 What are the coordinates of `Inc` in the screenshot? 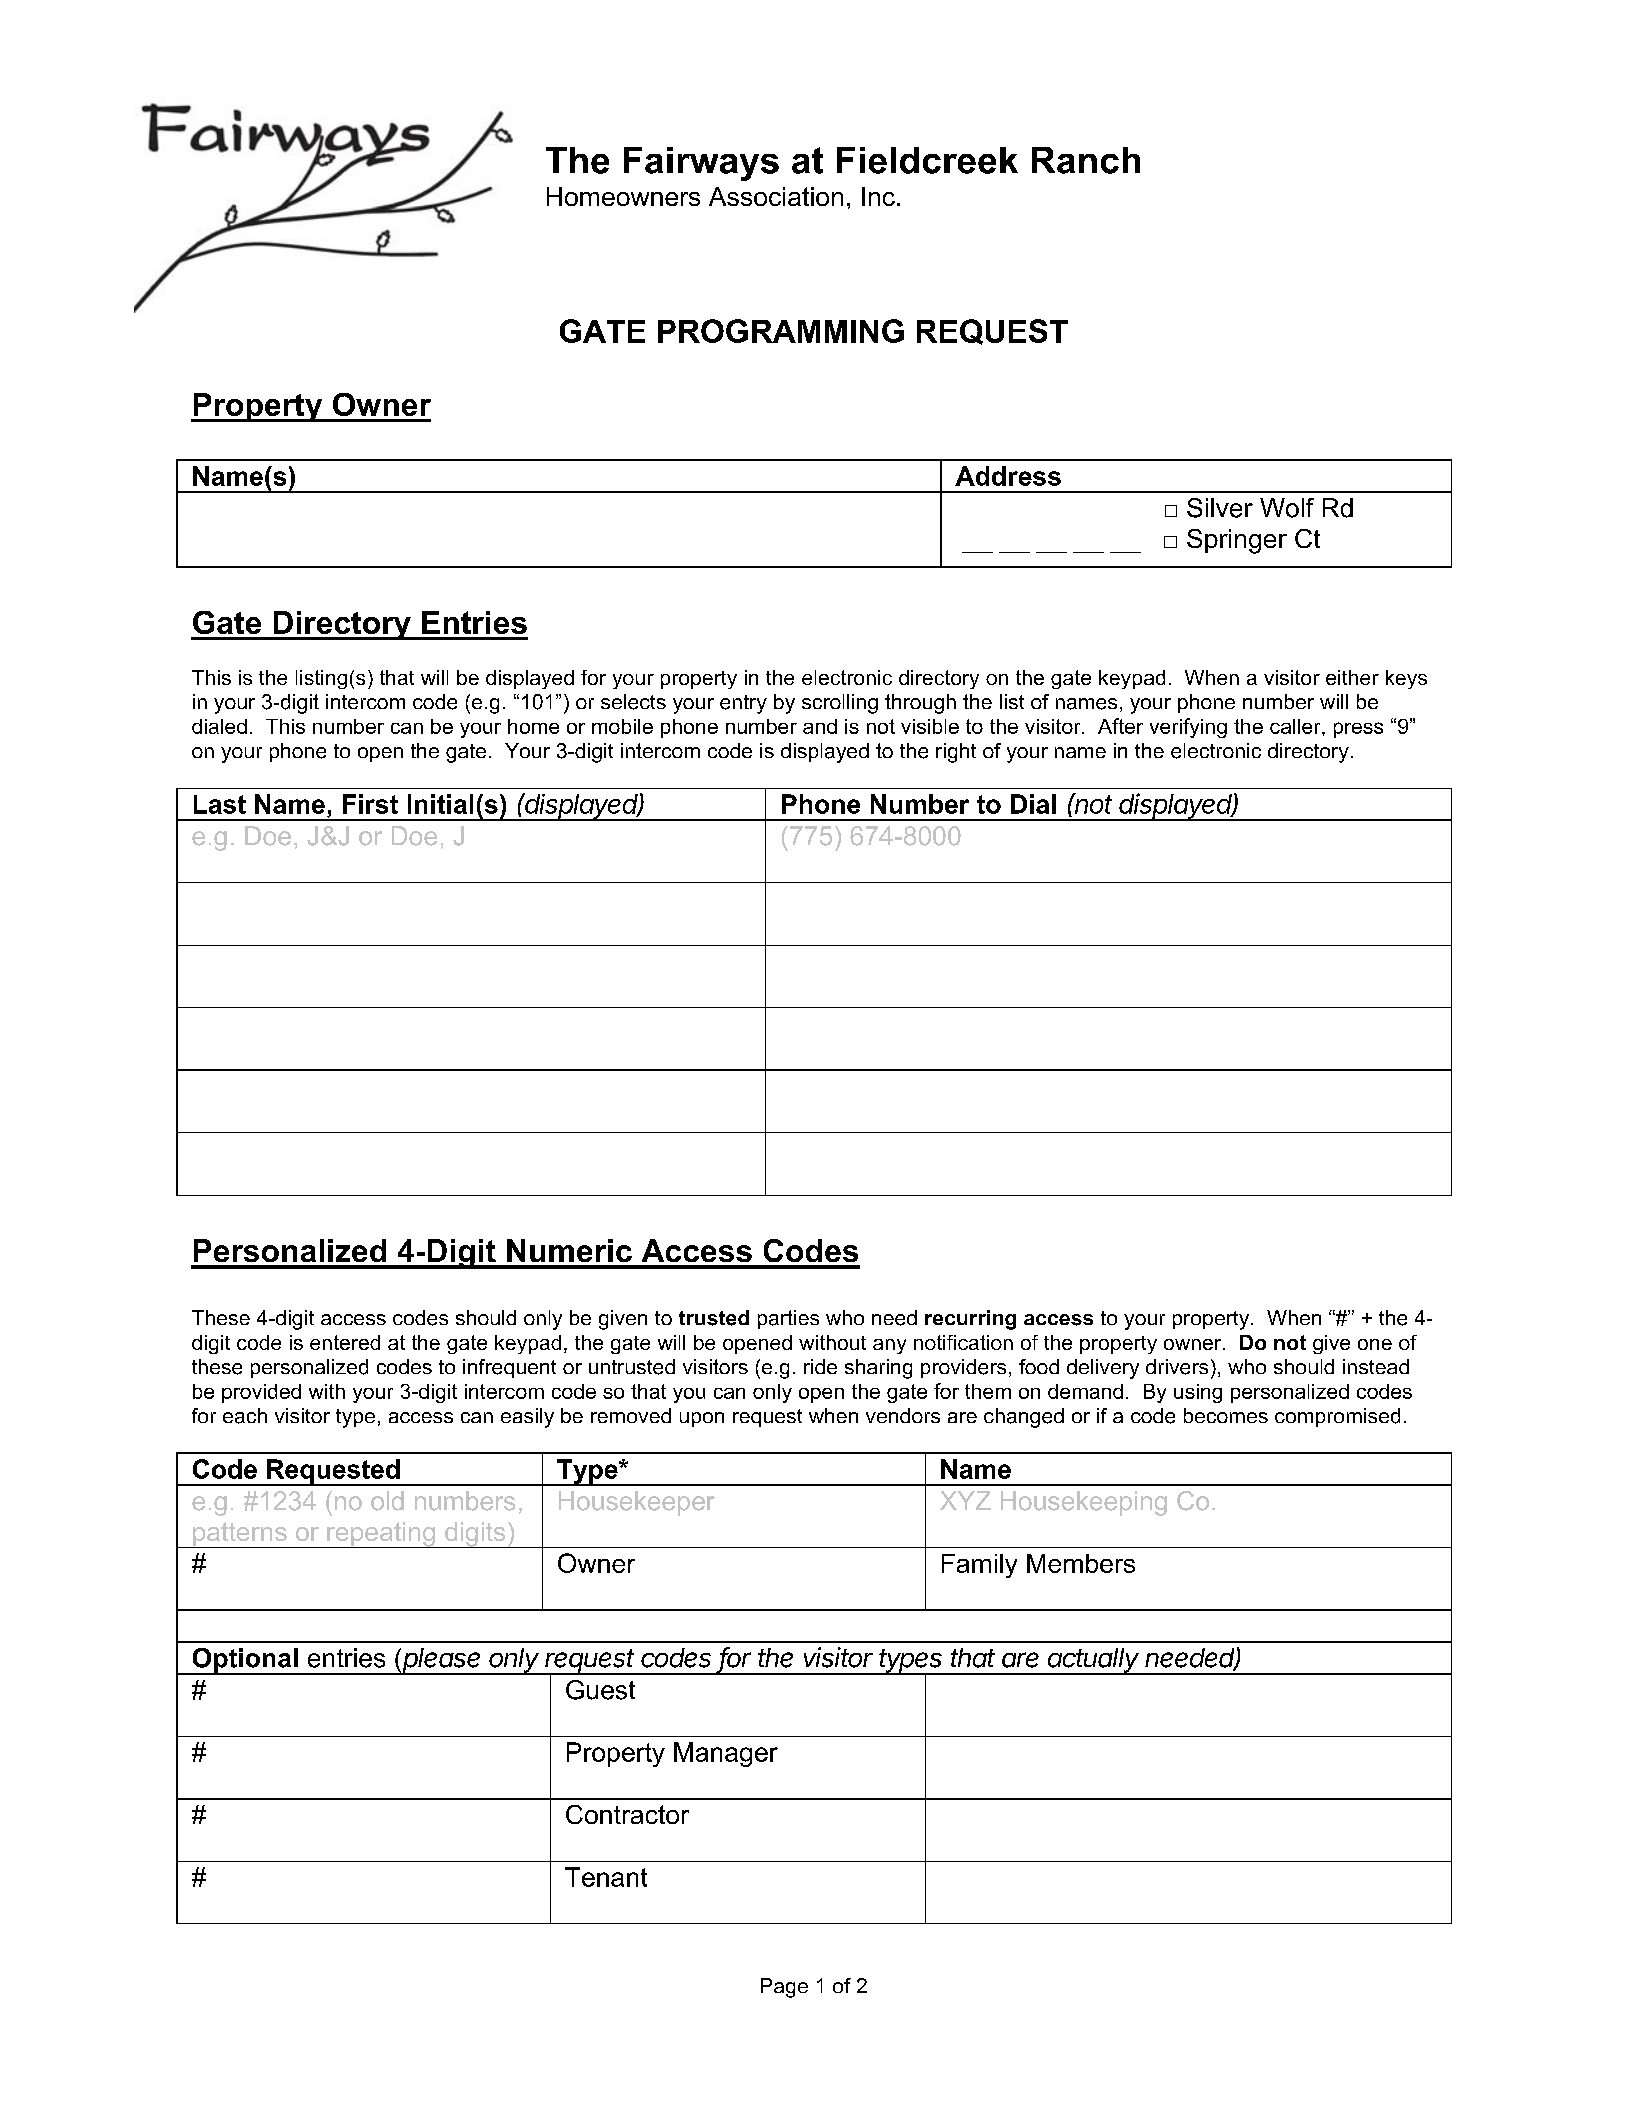 It's located at (878, 196).
